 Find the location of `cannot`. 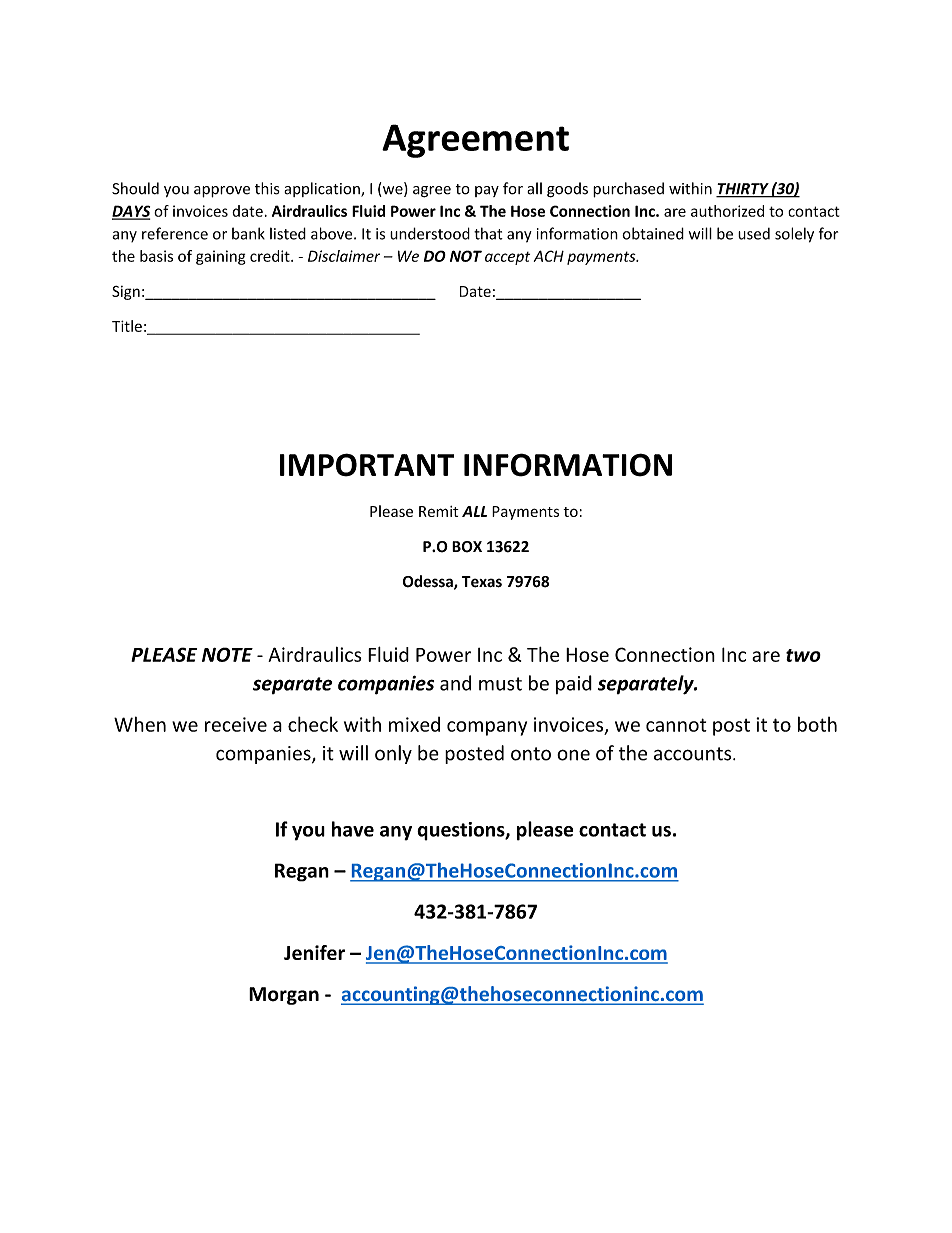

cannot is located at coordinates (676, 725).
